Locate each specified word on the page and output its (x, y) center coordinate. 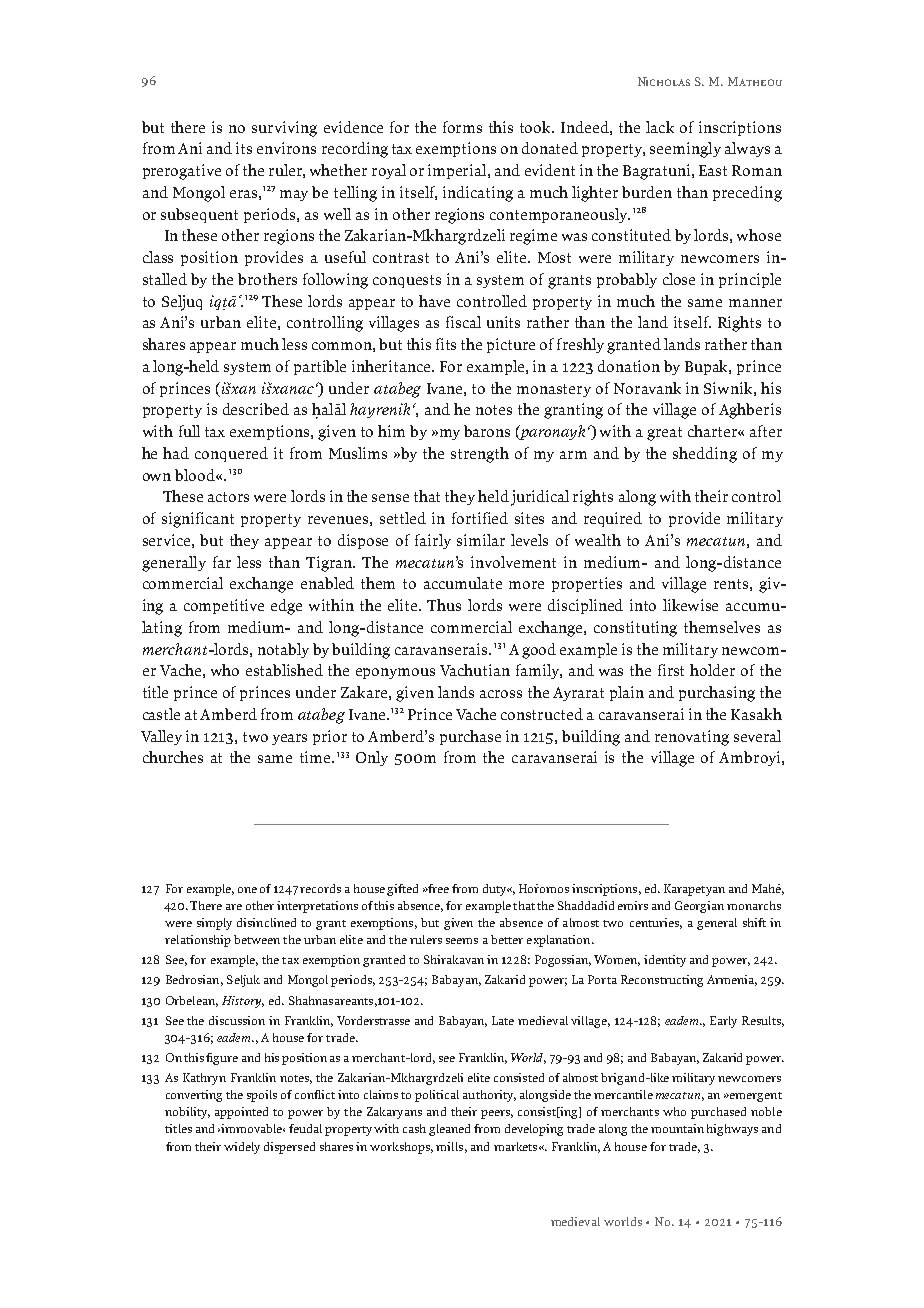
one (247, 890)
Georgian (699, 907)
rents (731, 584)
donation (629, 366)
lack (660, 127)
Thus (444, 605)
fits (446, 344)
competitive (224, 606)
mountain (677, 1128)
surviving (284, 129)
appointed (241, 1113)
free (438, 888)
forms (462, 127)
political (437, 1096)
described (256, 409)
